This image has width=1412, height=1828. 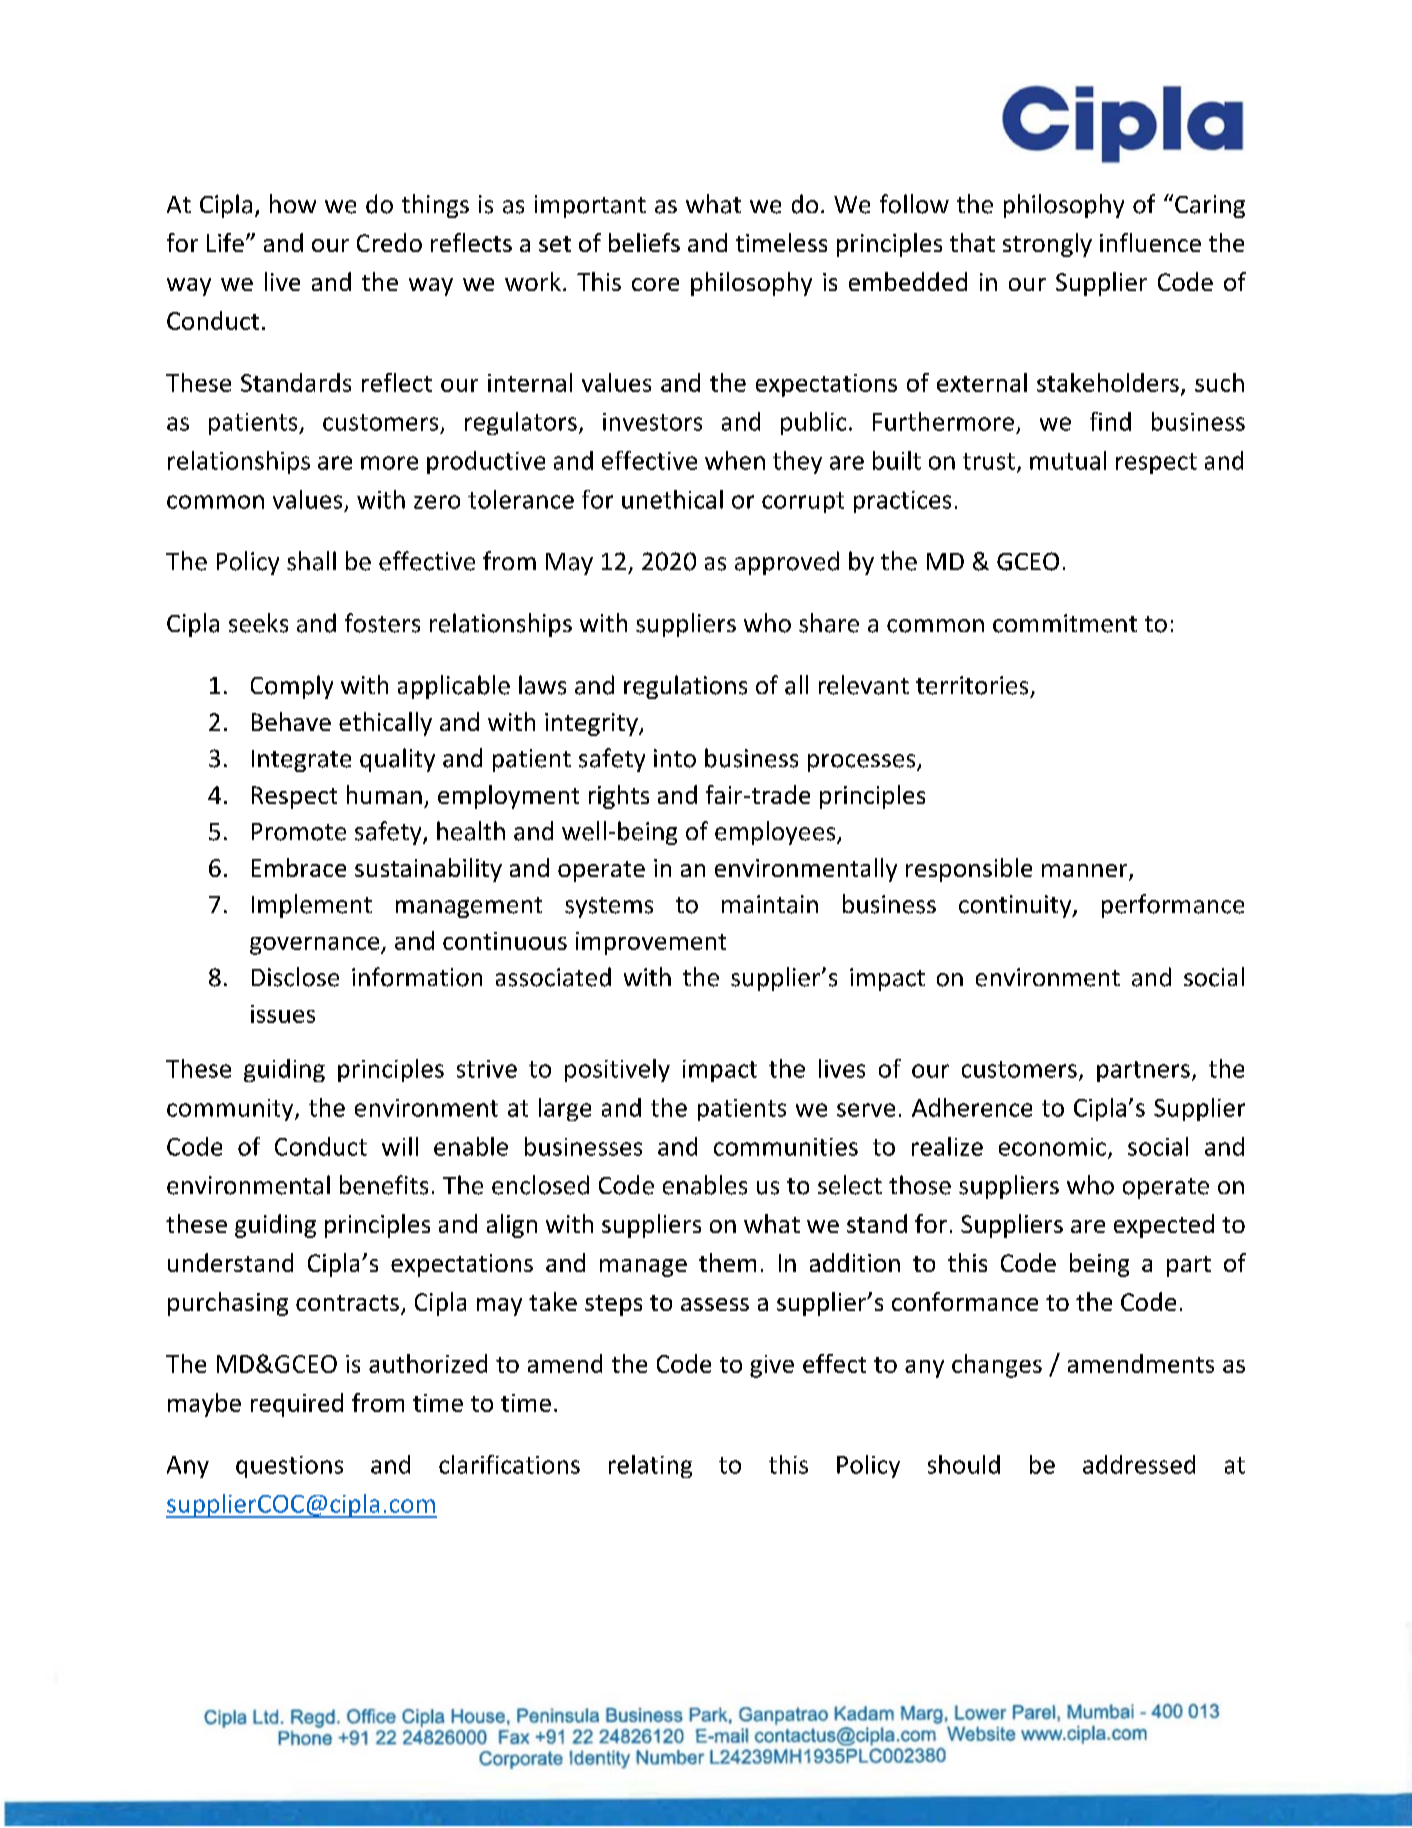 I want to click on strongly, so click(x=1047, y=245).
